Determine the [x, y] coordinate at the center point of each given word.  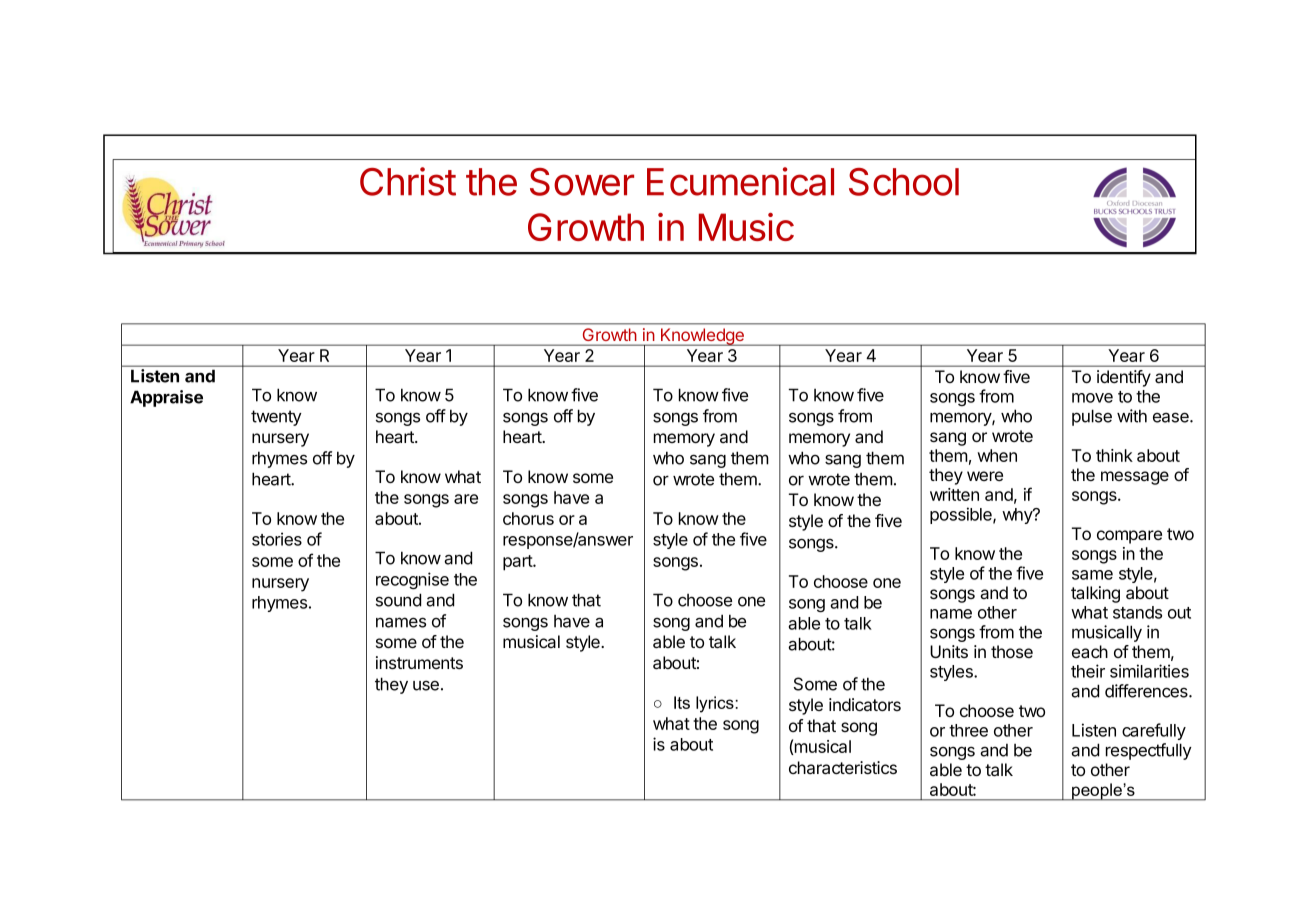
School [904, 182]
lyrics [716, 704]
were [985, 476]
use [426, 685]
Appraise [166, 398]
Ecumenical [740, 181]
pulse [1092, 417]
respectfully [1149, 751]
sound [398, 600]
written [954, 494]
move [1092, 398]
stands [1137, 612]
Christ [408, 181]
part [518, 563]
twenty [276, 418]
